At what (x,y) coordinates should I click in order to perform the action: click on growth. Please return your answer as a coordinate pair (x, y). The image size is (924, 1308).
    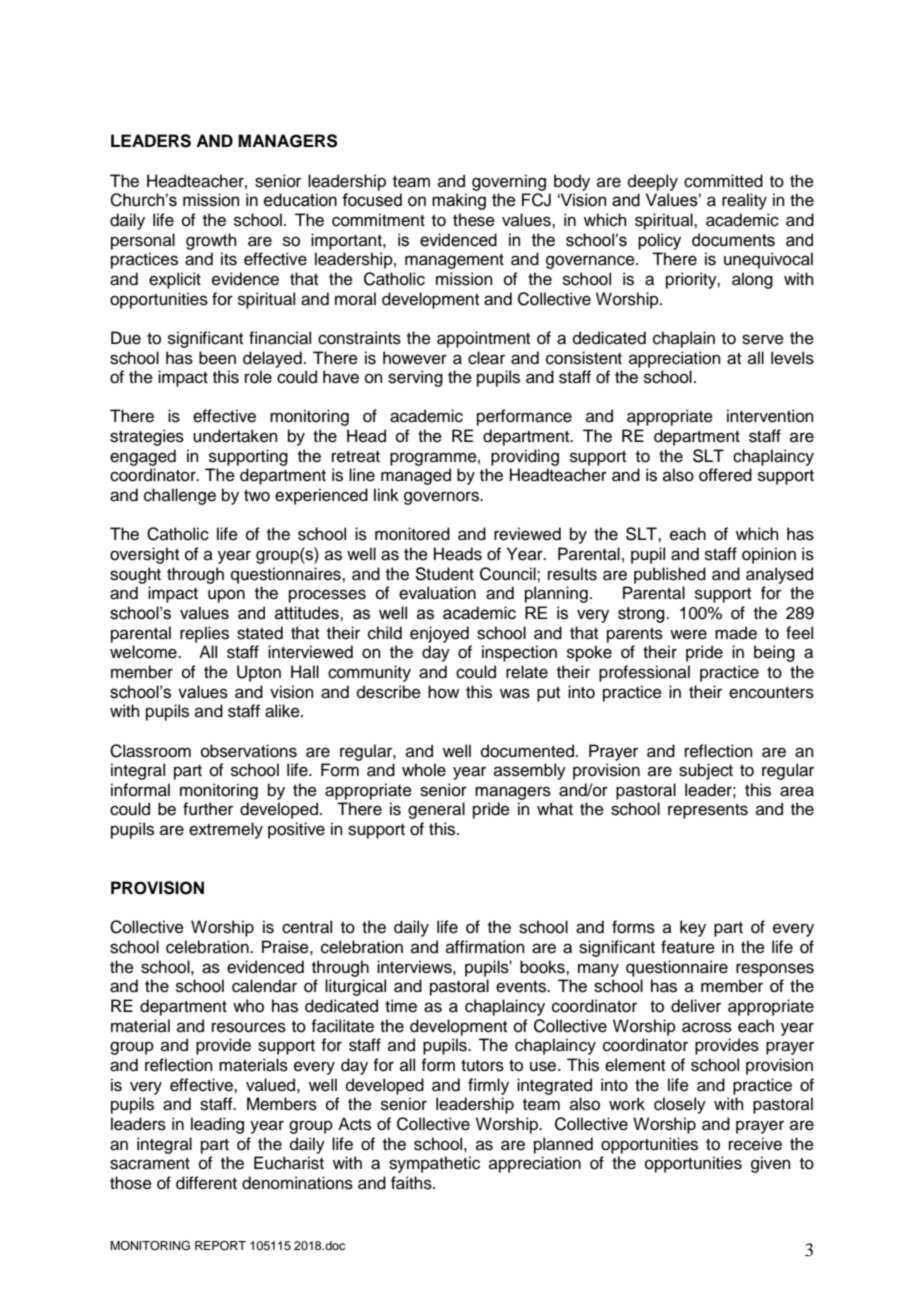
    Looking at the image, I should click on (211, 241).
